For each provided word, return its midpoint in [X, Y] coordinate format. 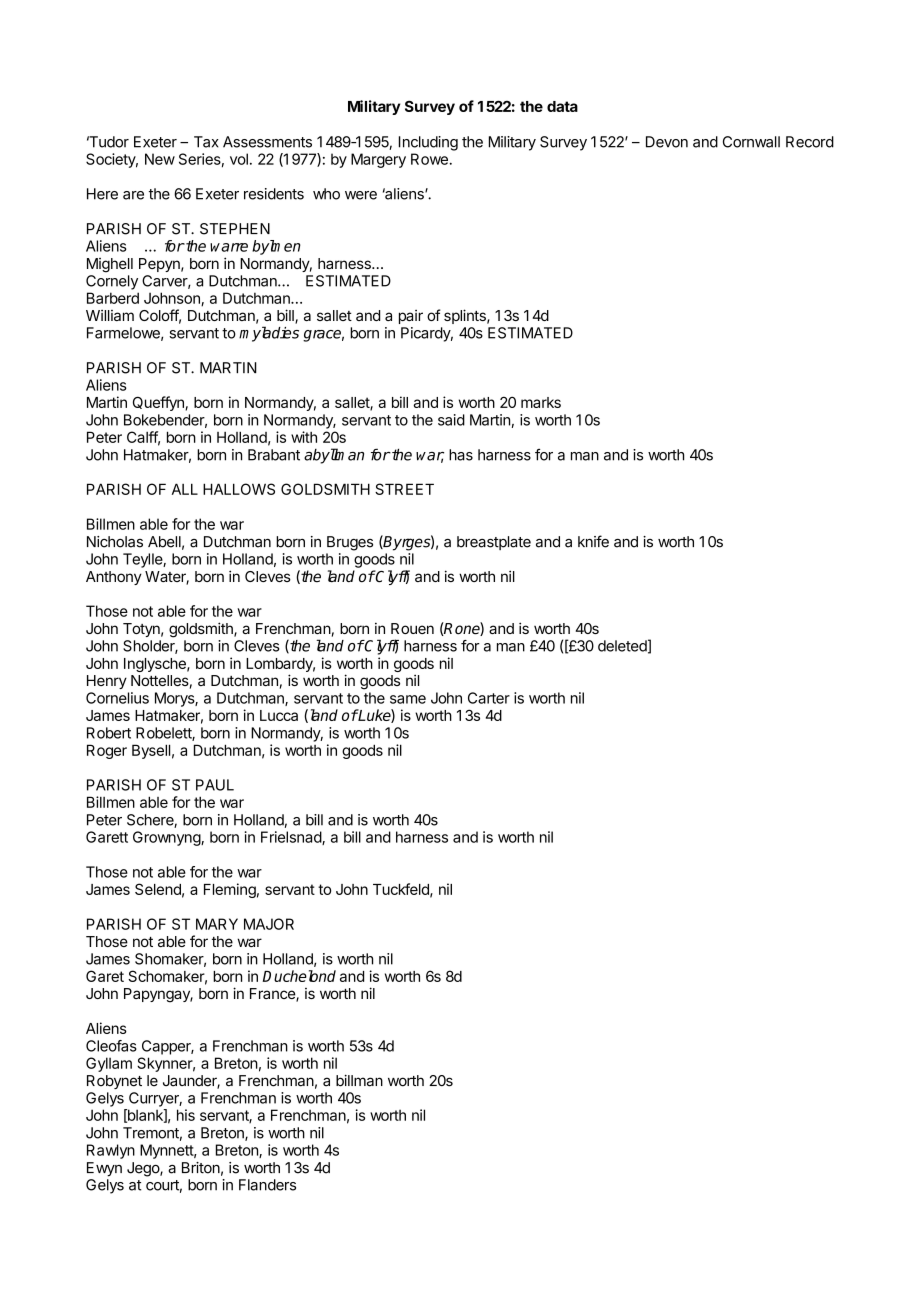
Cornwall [751, 142]
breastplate [494, 543]
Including [428, 143]
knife [593, 541]
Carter [489, 698]
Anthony [114, 578]
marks [541, 402]
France [273, 995]
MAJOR [269, 924]
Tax [206, 142]
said [451, 420]
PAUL [215, 785]
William [110, 315]
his [186, 1115]
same [408, 699]
